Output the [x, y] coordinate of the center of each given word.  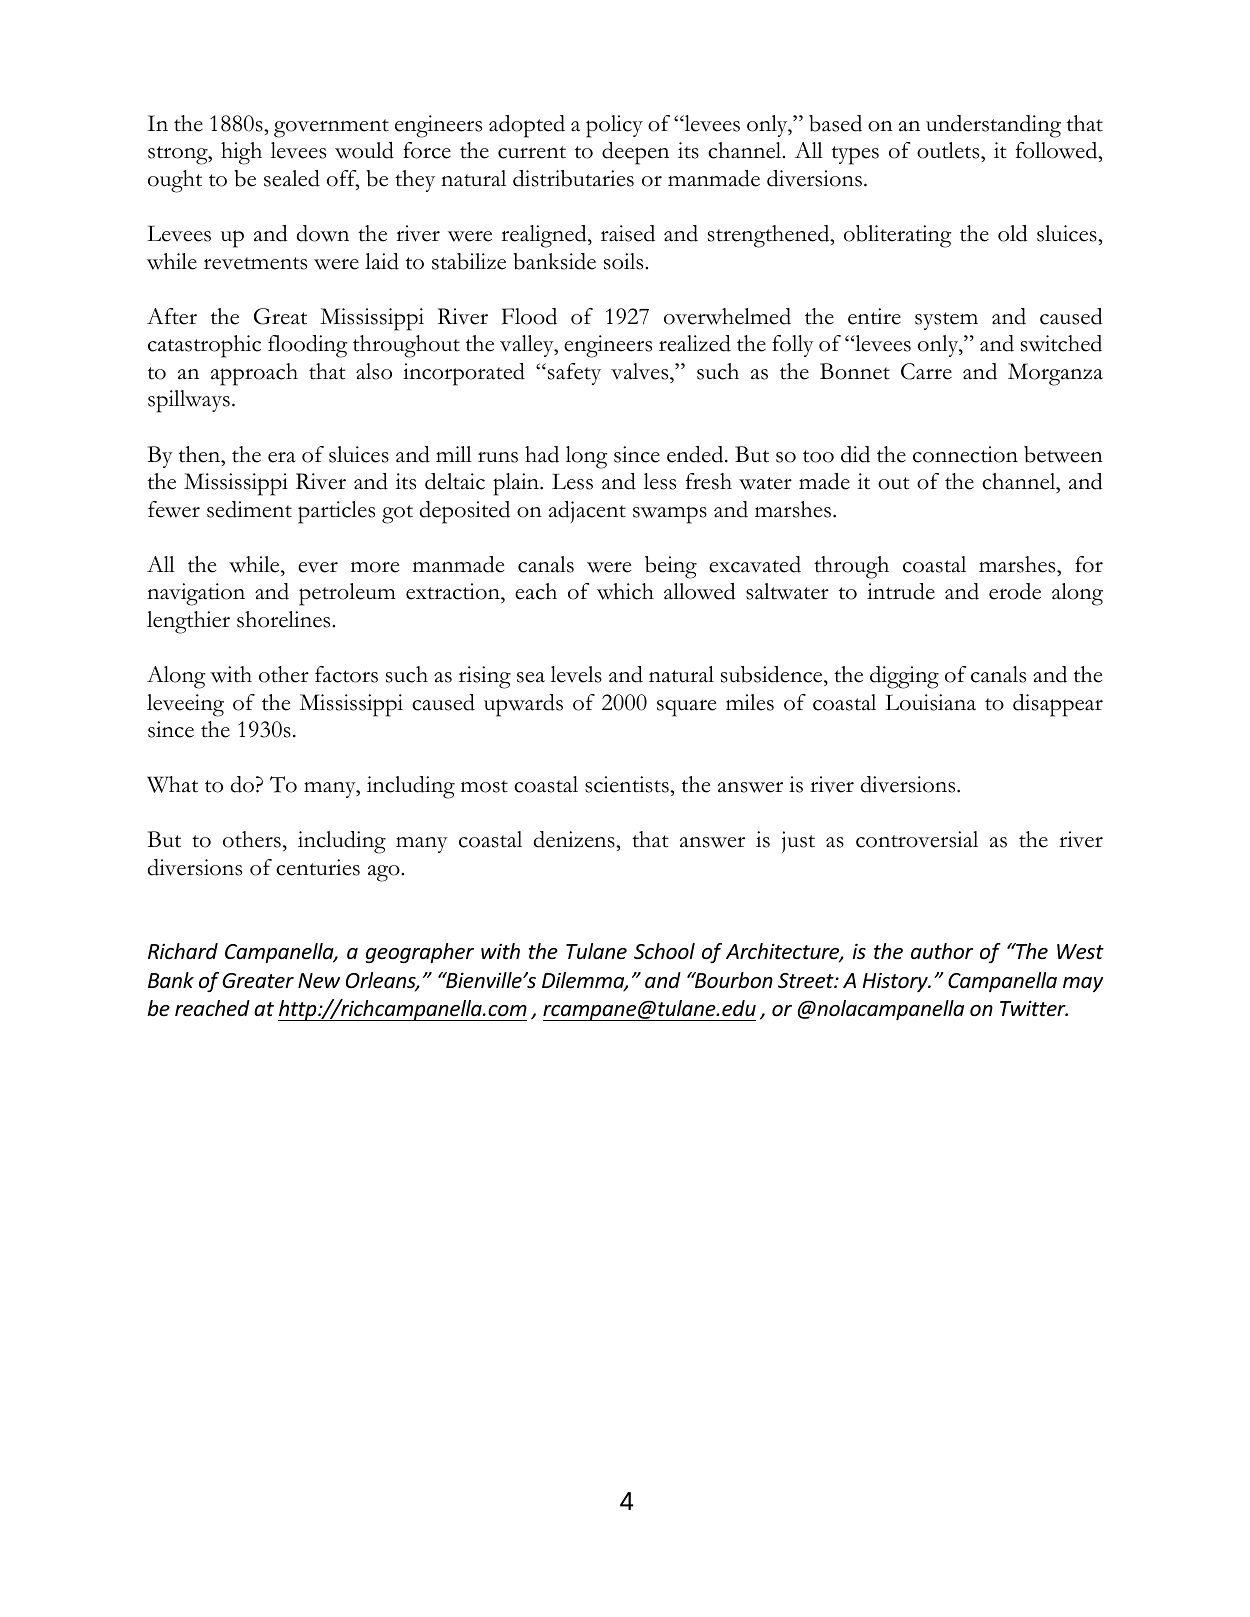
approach [254, 374]
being [671, 567]
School [664, 951]
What [172, 784]
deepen [635, 153]
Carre [926, 371]
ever [318, 567]
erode [1015, 591]
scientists [628, 784]
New [319, 981]
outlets [949, 152]
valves [641, 371]
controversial [917, 839]
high [241, 153]
